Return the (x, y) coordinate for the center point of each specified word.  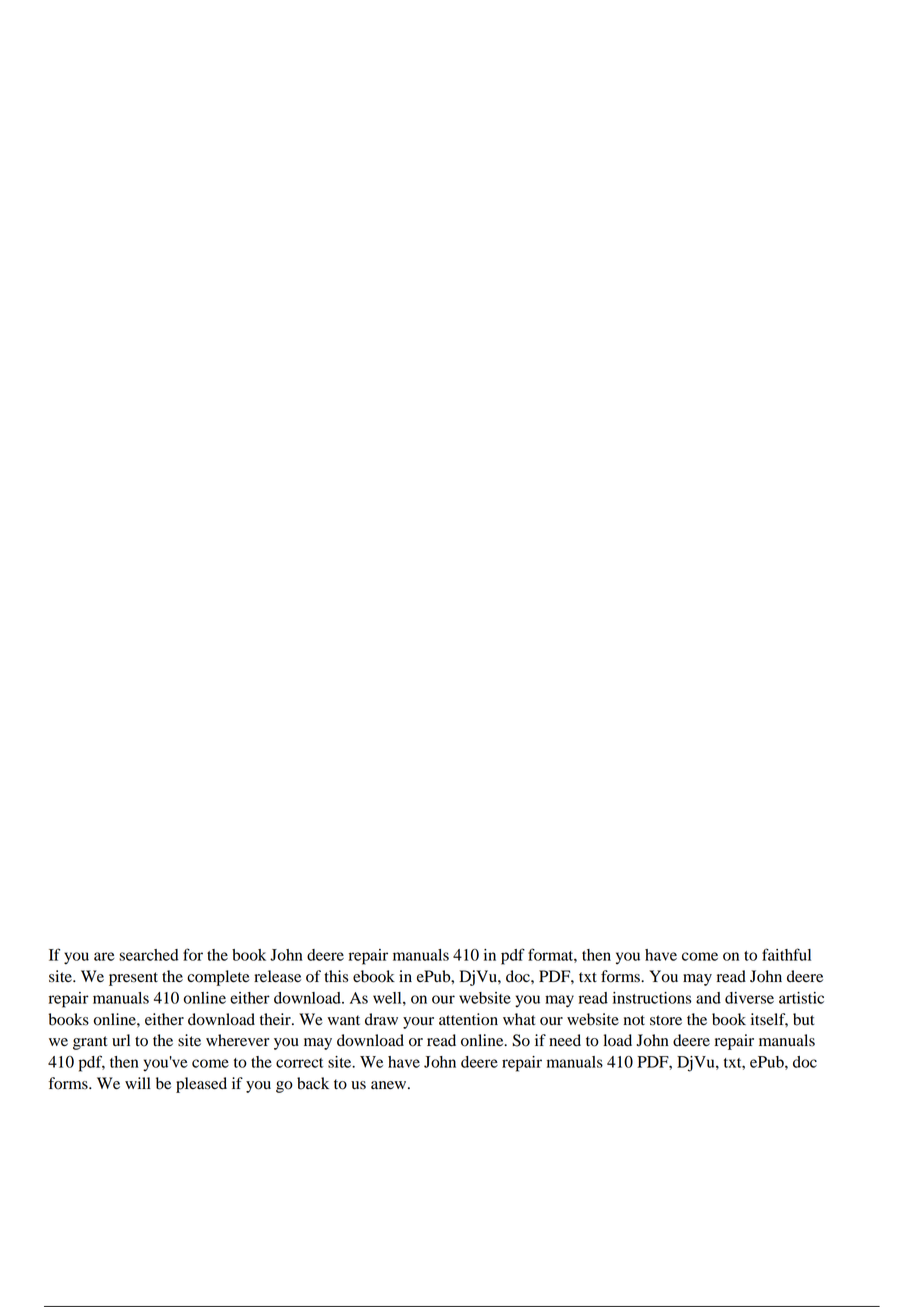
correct (299, 1063)
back (313, 1083)
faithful (786, 954)
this (336, 976)
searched (149, 955)
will (138, 1083)
